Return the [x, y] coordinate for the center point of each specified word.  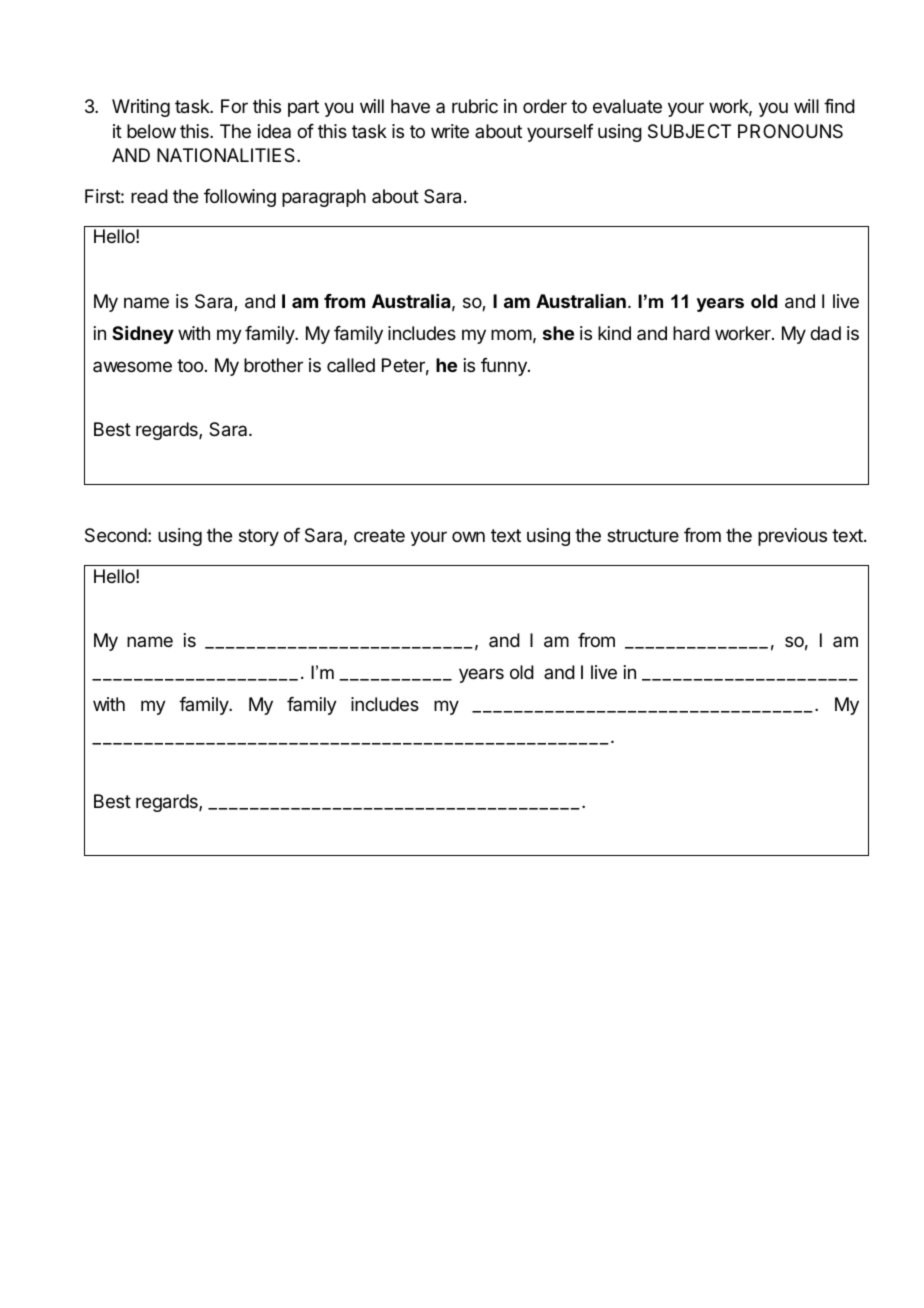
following [240, 198]
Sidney [143, 335]
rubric [475, 106]
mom [511, 334]
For [234, 106]
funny [505, 367]
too [190, 365]
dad [825, 333]
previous [792, 537]
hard [691, 333]
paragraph [324, 198]
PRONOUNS [790, 131]
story [259, 537]
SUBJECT [689, 131]
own [468, 536]
